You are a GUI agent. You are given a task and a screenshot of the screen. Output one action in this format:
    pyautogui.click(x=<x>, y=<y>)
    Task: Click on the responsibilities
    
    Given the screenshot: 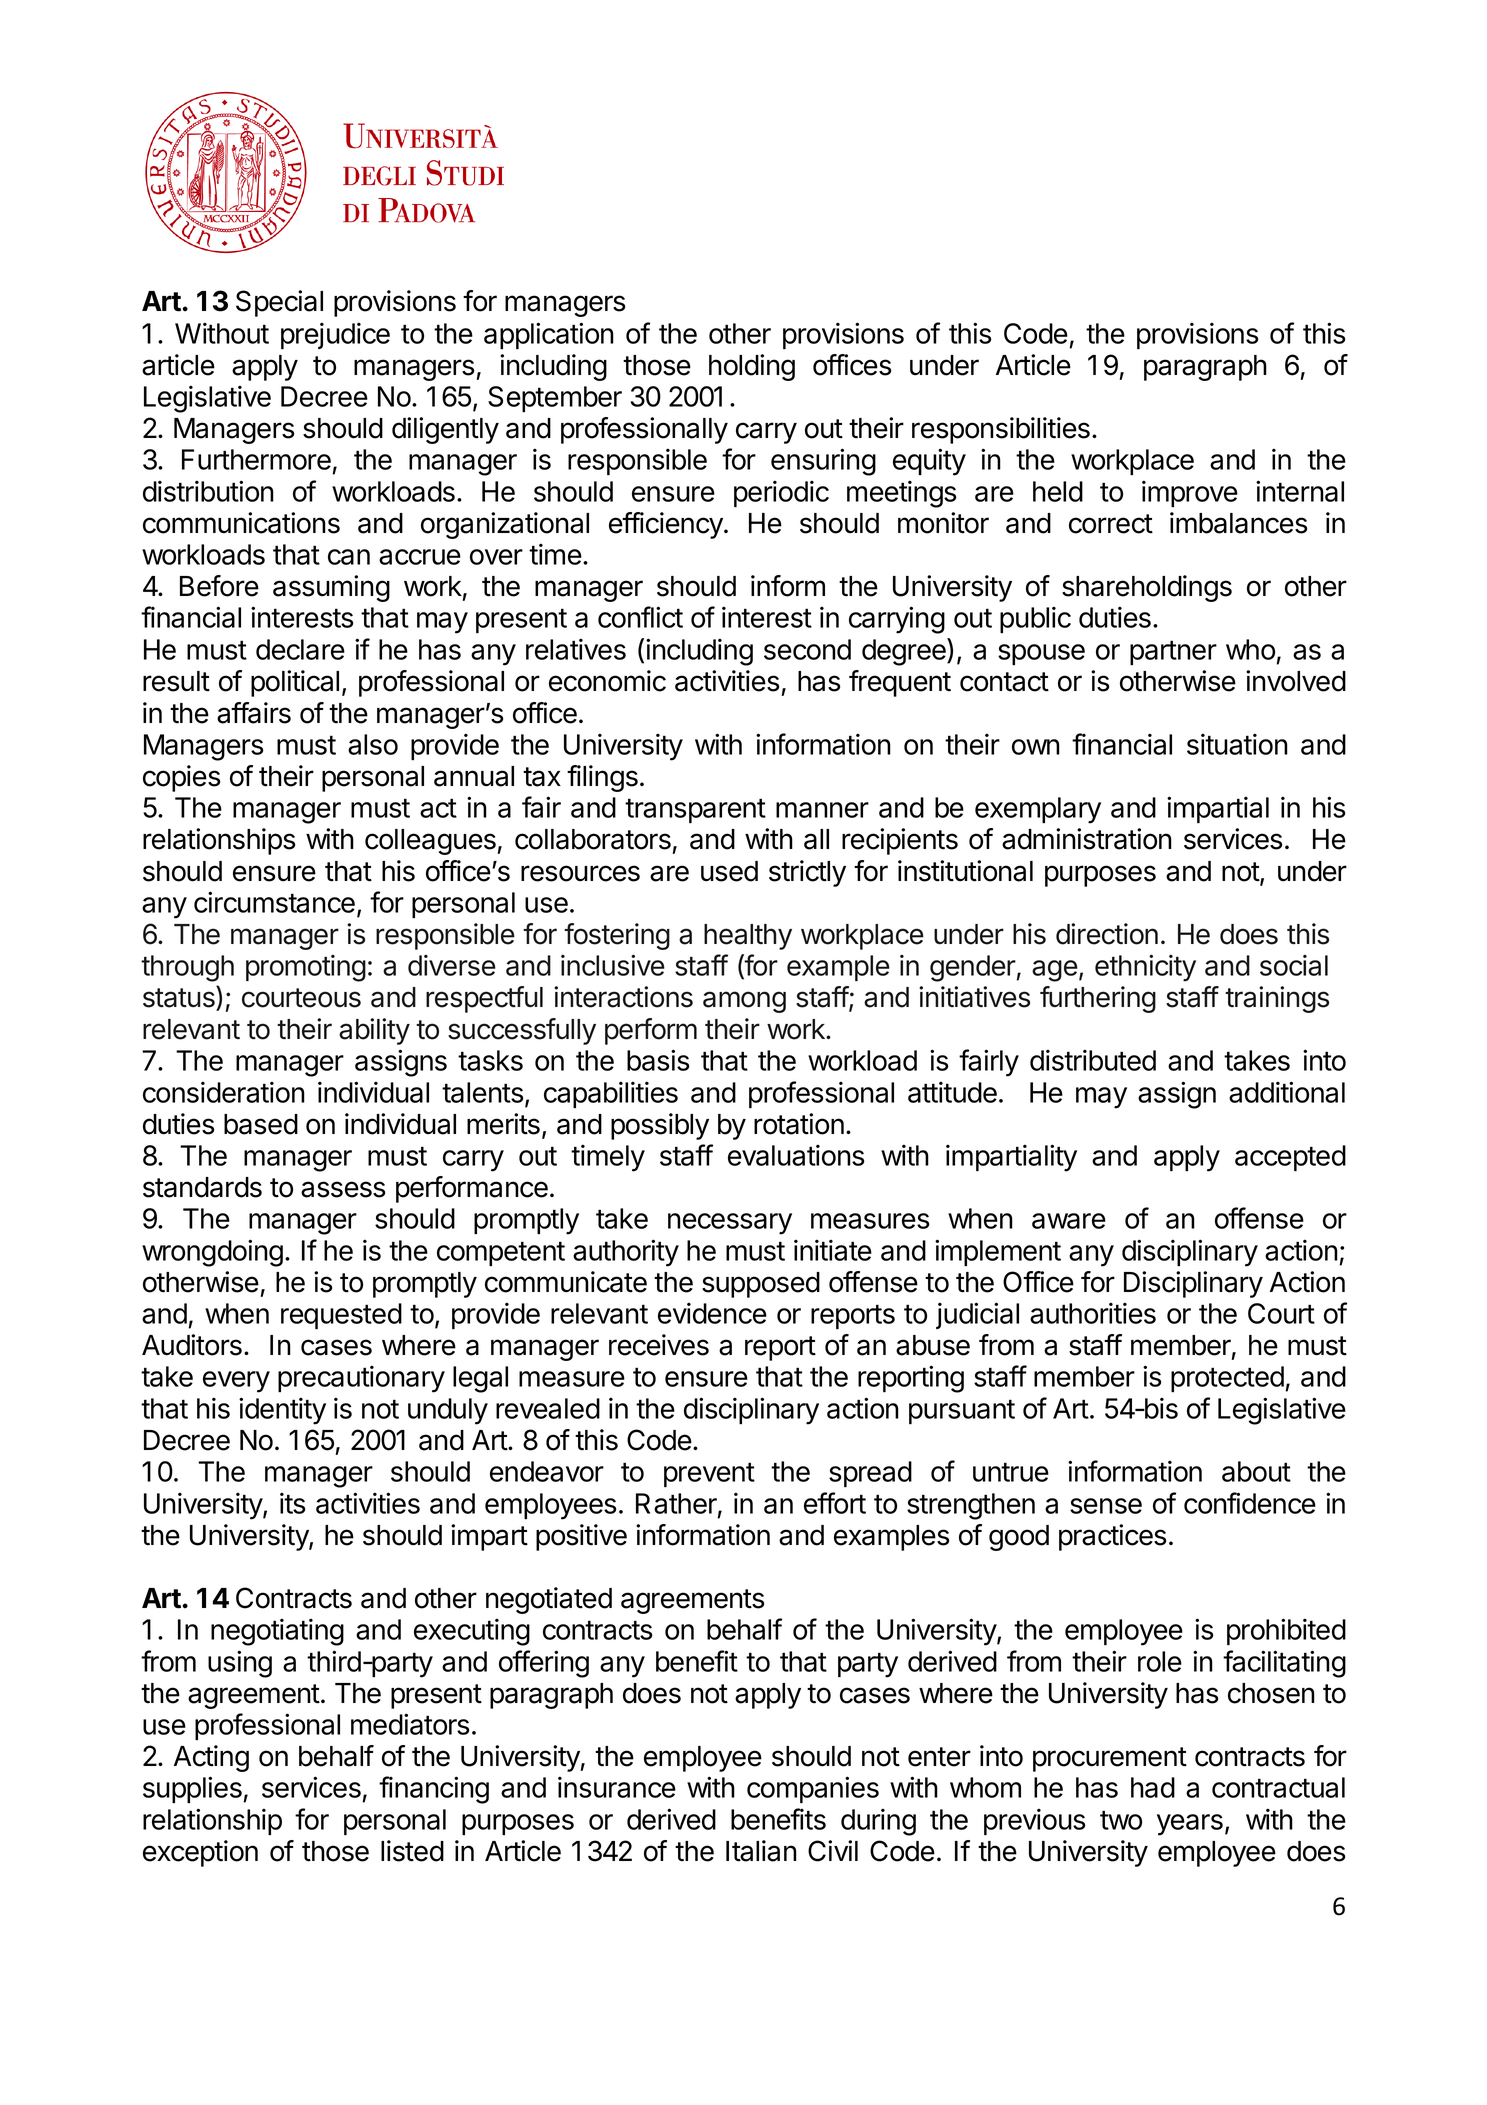 What is the action you would take?
    pyautogui.click(x=1001, y=430)
